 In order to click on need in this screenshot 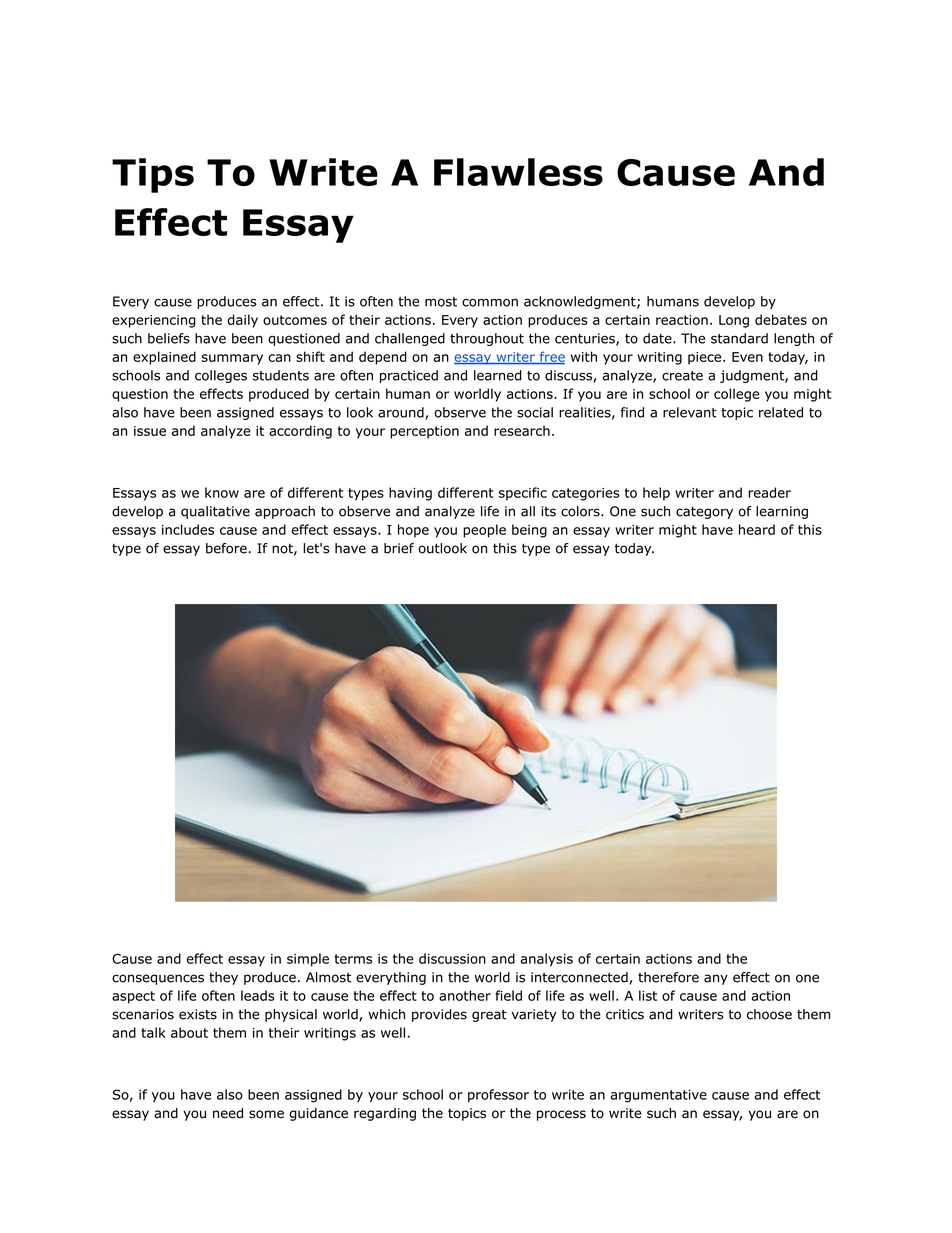, I will do `click(228, 1113)`.
